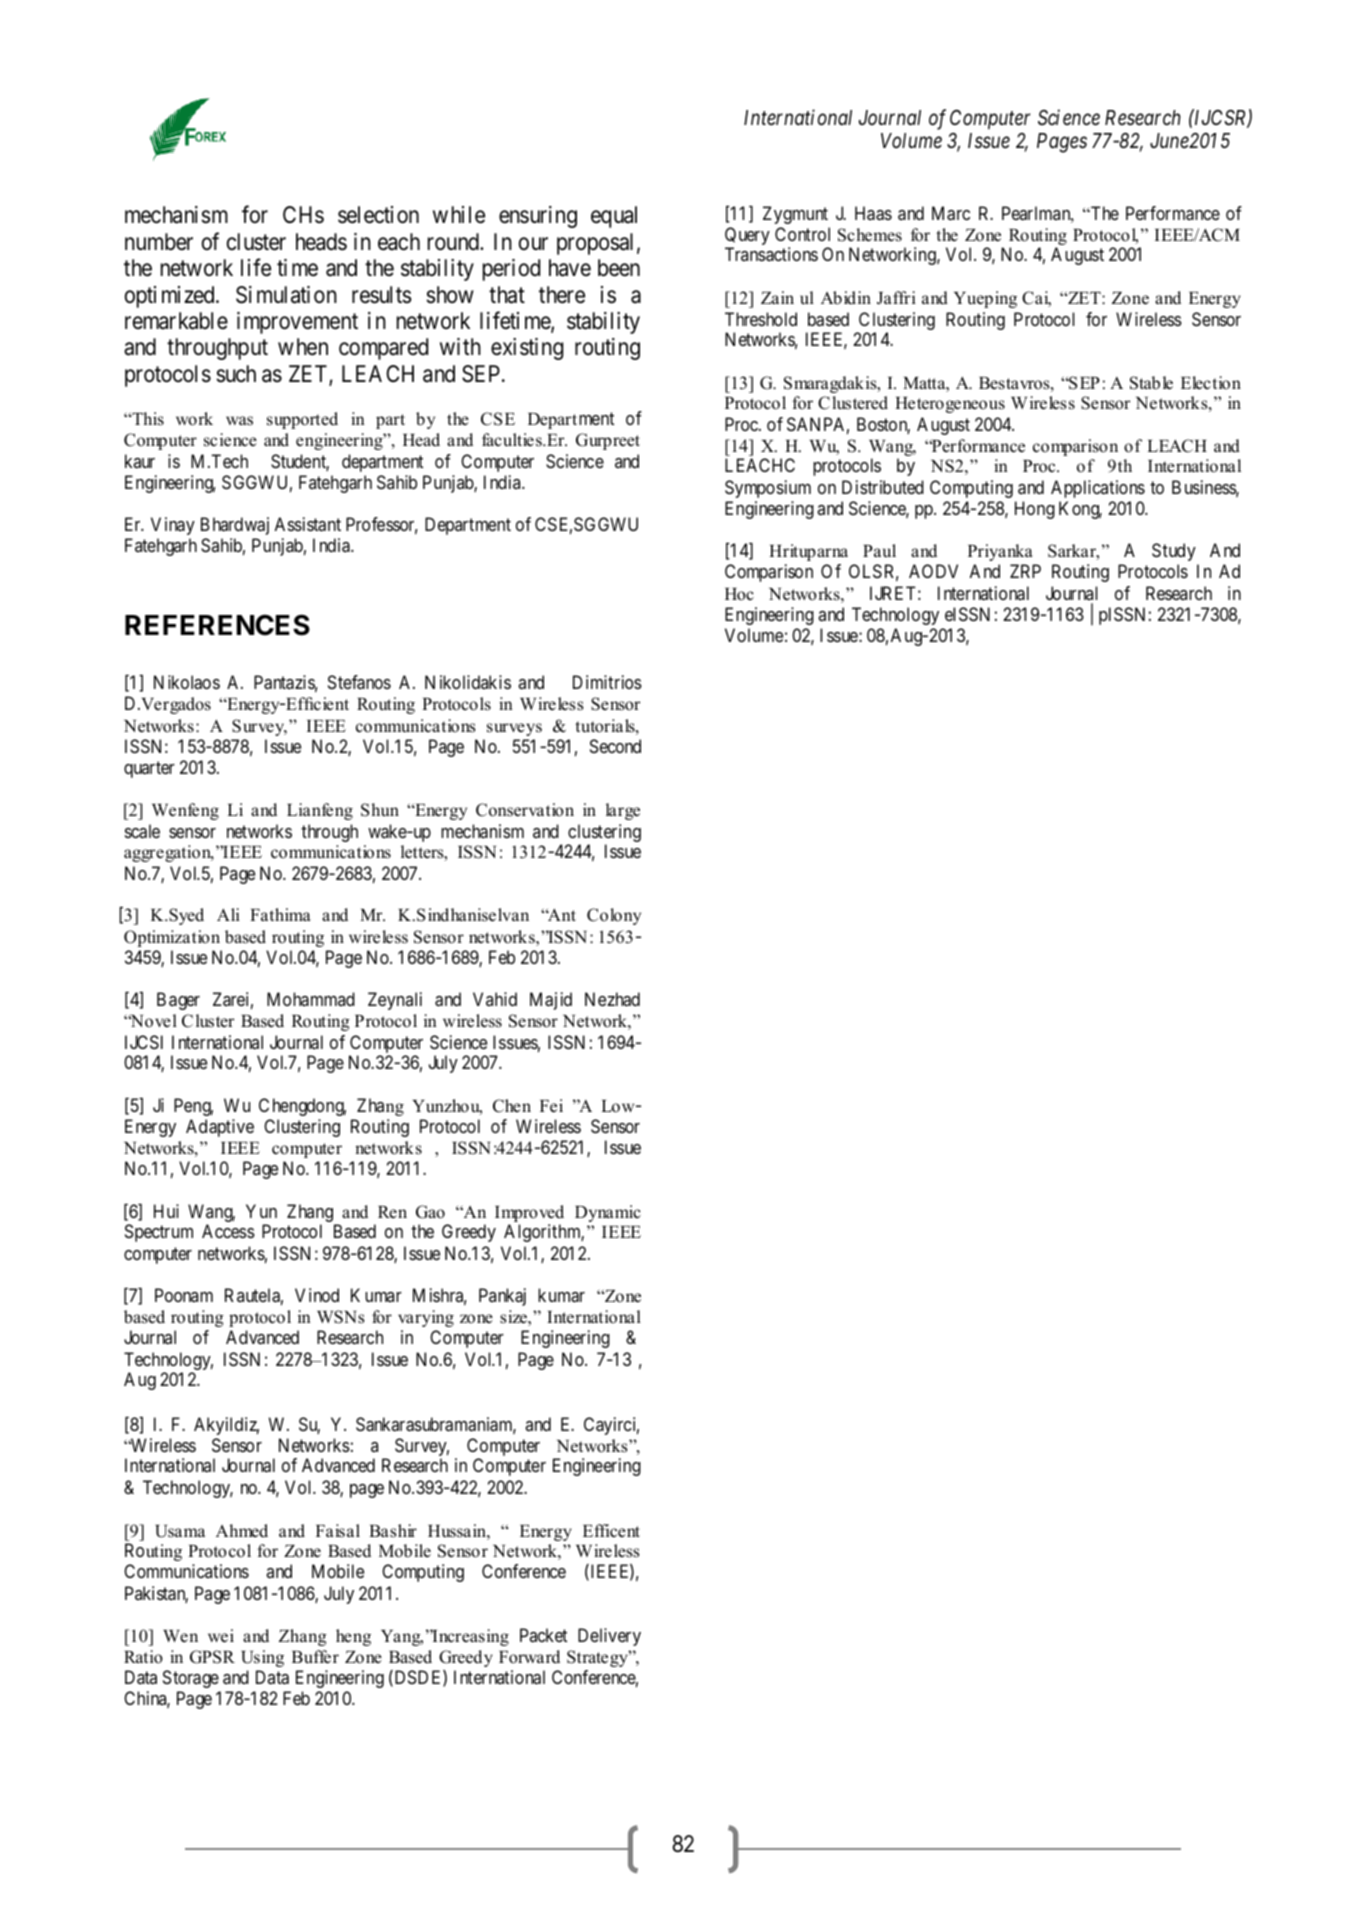 The width and height of the screenshot is (1366, 1932). What do you see at coordinates (614, 916) in the screenshot?
I see `Colony` at bounding box center [614, 916].
